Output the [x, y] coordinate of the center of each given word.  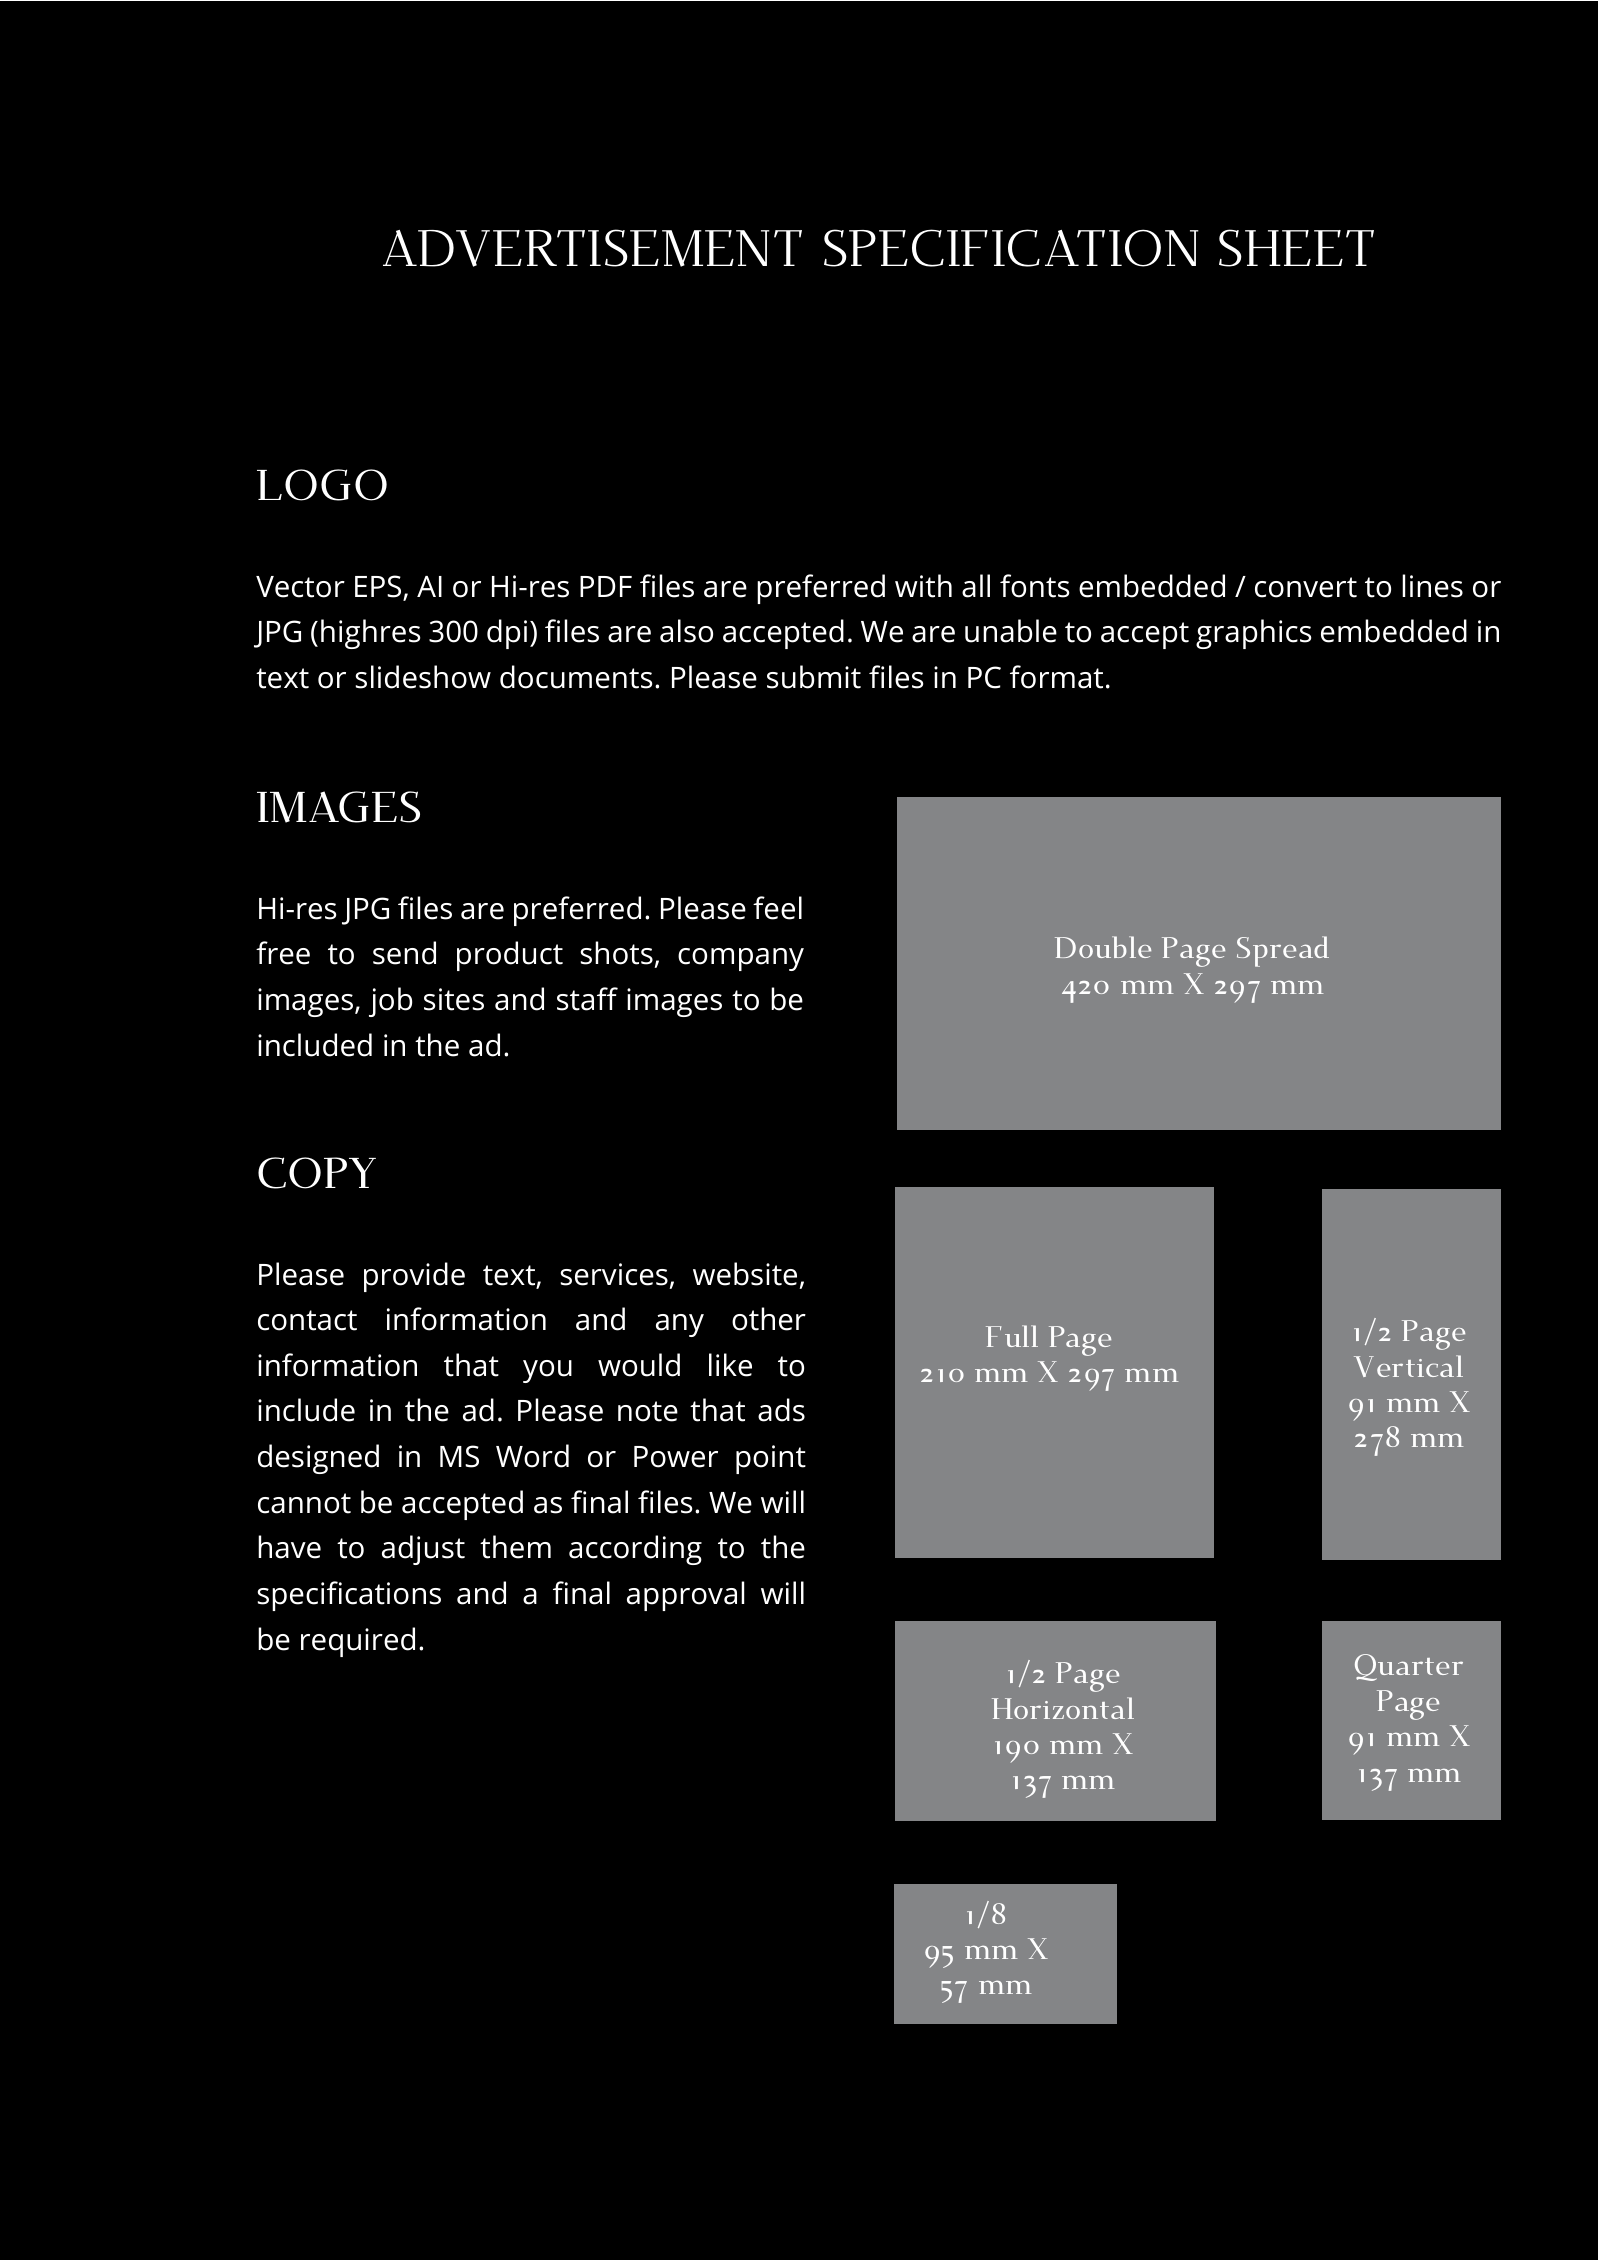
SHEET [1296, 248]
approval [685, 1596]
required [358, 1642]
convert [1306, 587]
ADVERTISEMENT [592, 248]
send [404, 953]
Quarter [1409, 1667]
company [741, 959]
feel [777, 908]
